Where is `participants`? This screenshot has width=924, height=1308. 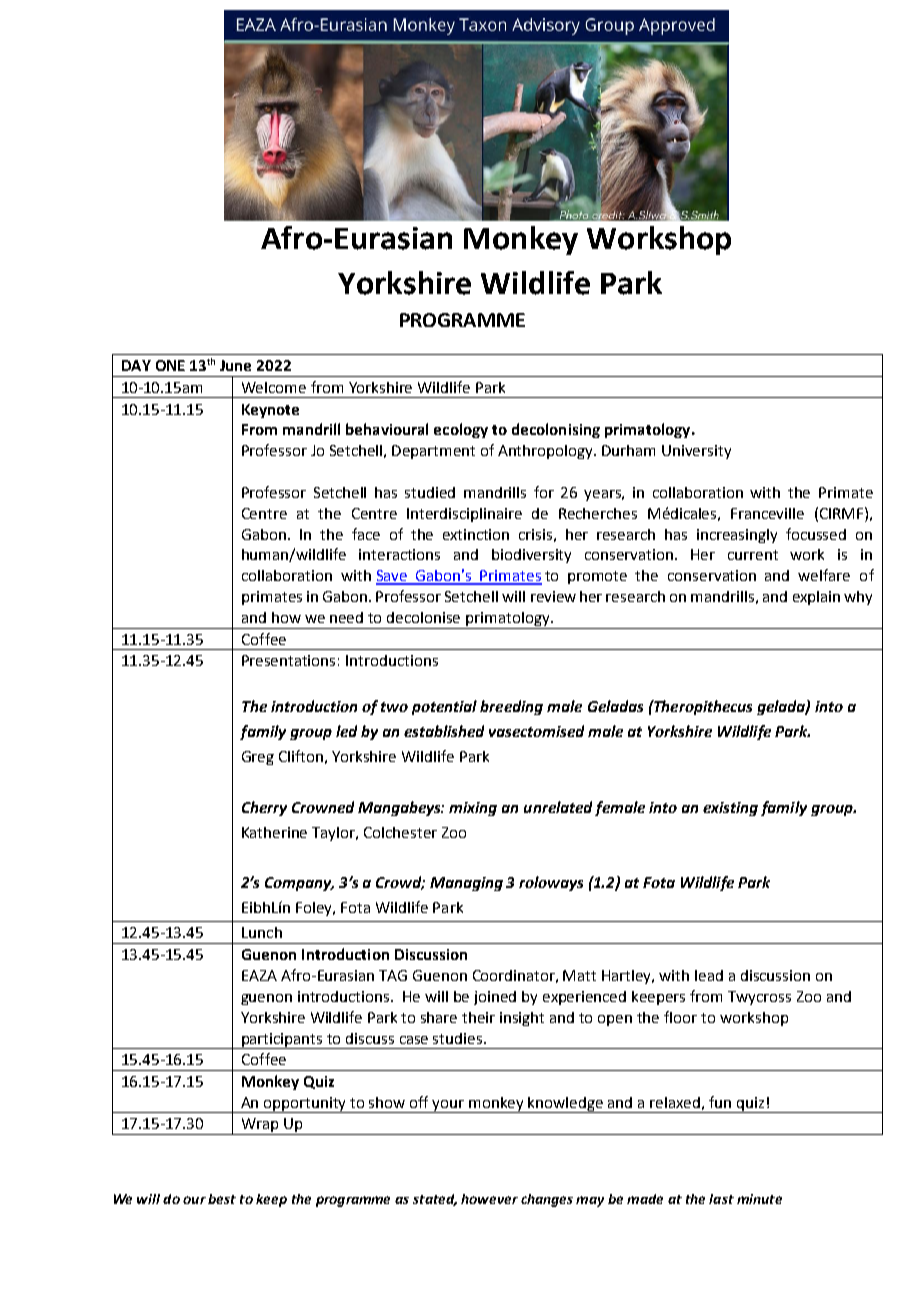 participants is located at coordinates (282, 1041).
